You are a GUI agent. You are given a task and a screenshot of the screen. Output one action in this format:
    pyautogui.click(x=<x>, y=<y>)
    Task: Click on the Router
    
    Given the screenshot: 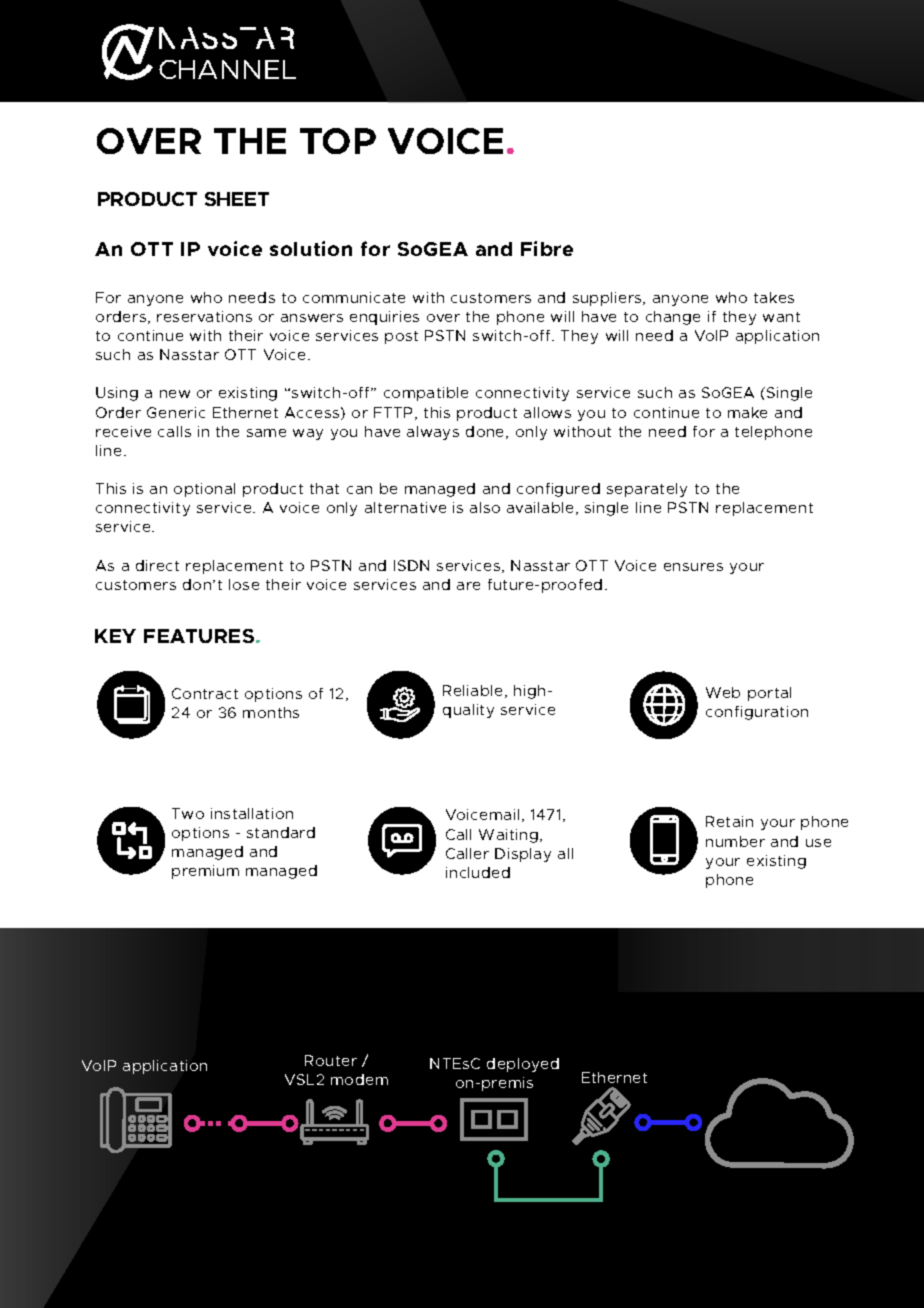 What is the action you would take?
    pyautogui.click(x=331, y=1060)
